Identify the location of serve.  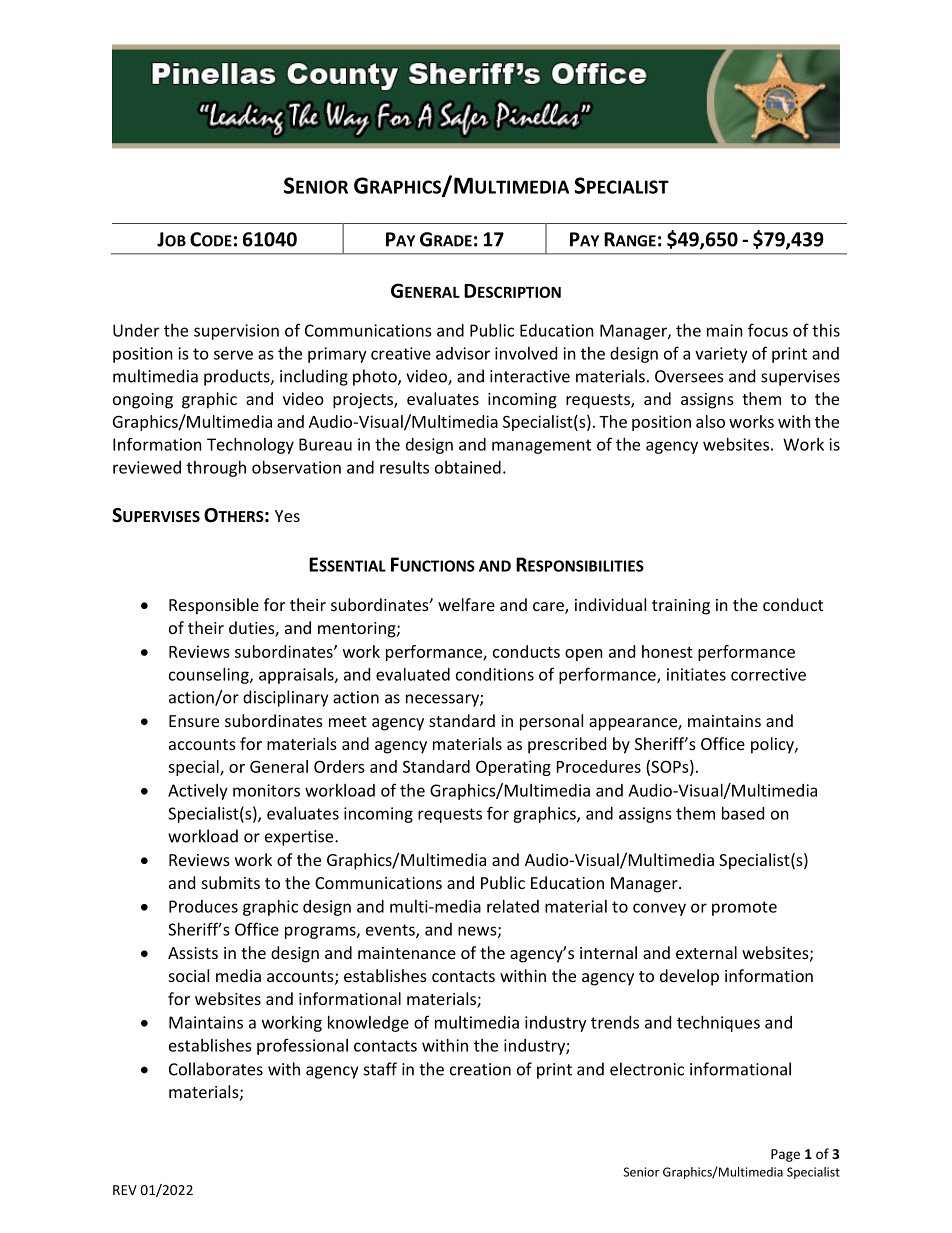
(233, 355).
